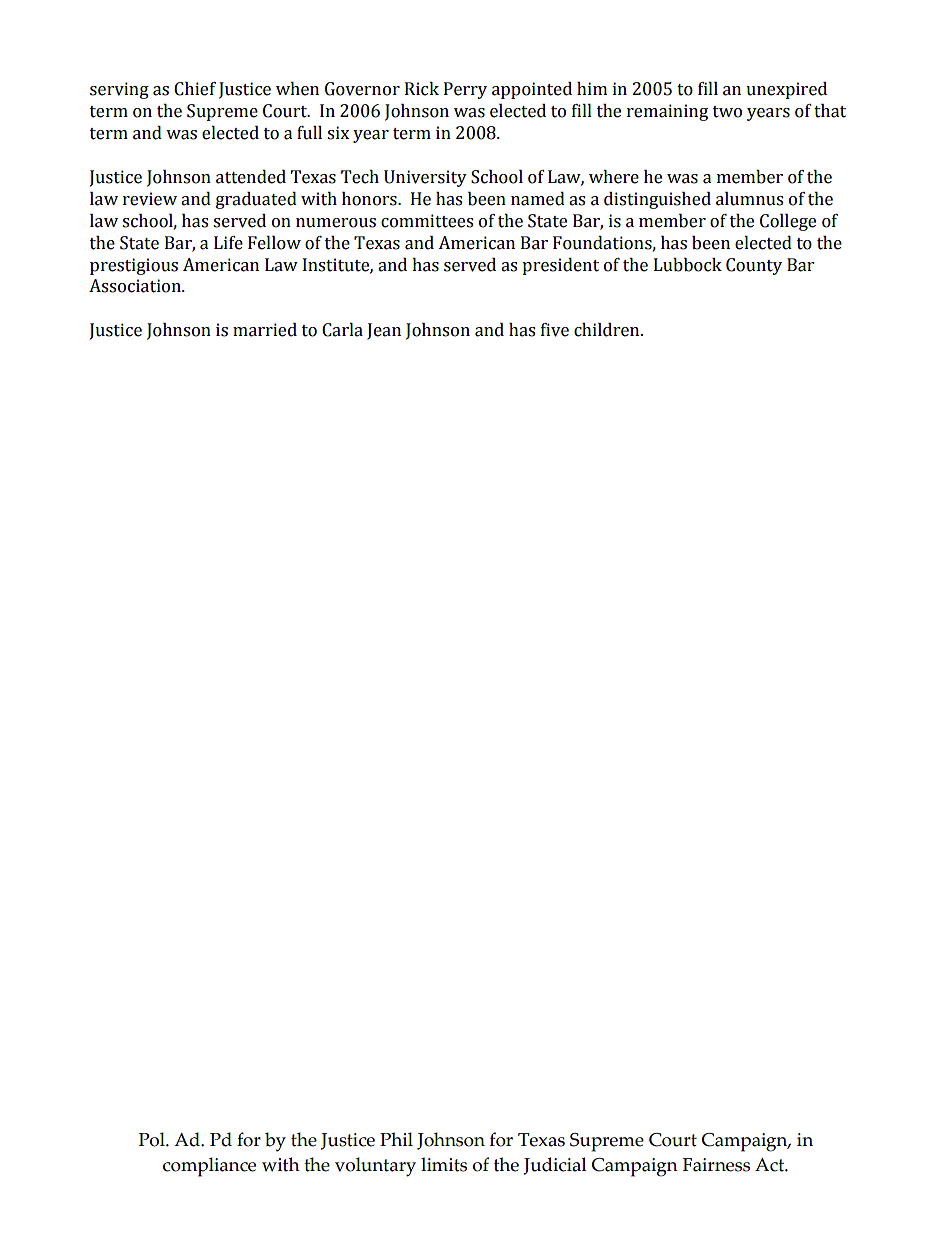  What do you see at coordinates (396, 1139) in the screenshot?
I see `Phil` at bounding box center [396, 1139].
